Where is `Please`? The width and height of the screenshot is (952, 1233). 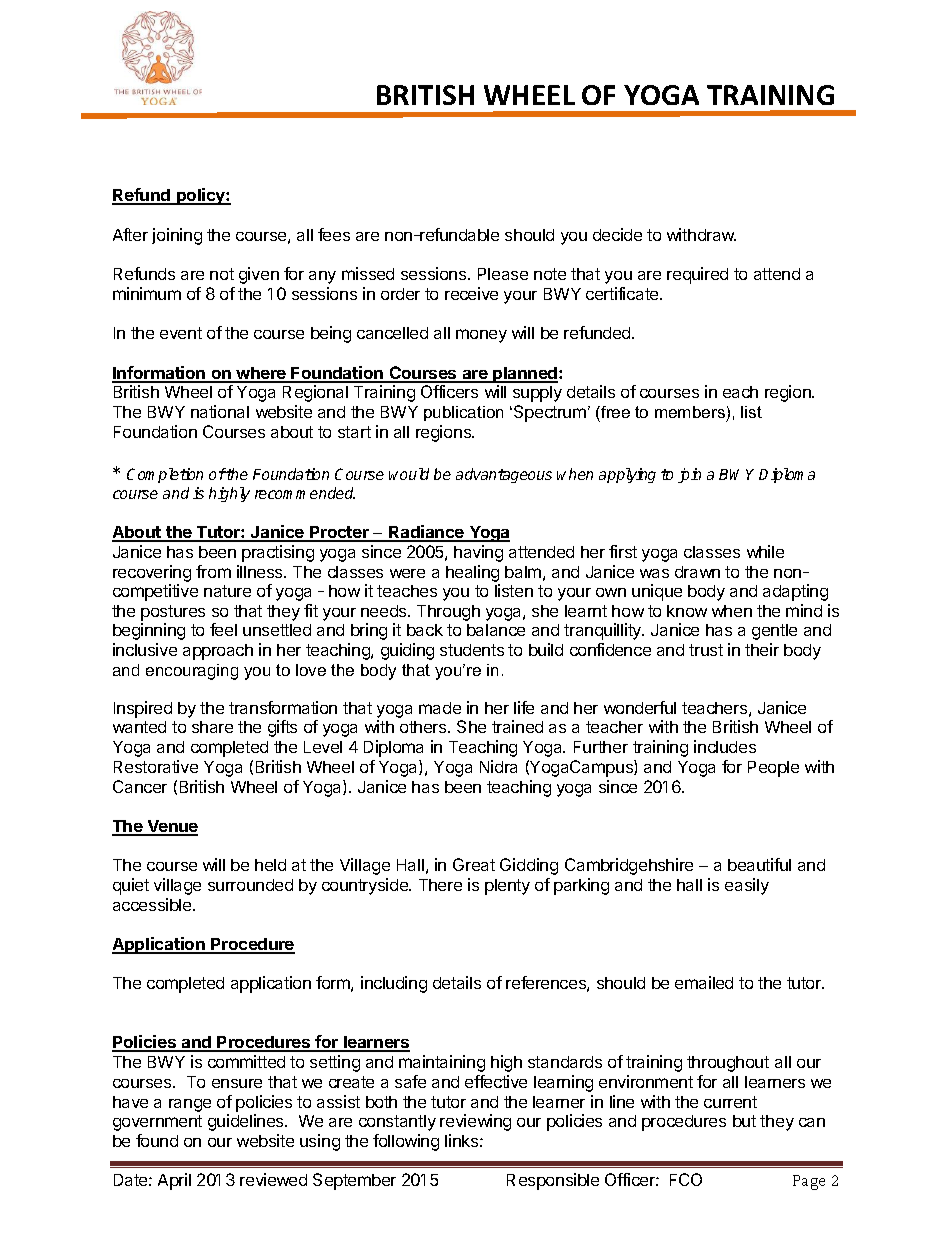
Please is located at coordinates (503, 274).
